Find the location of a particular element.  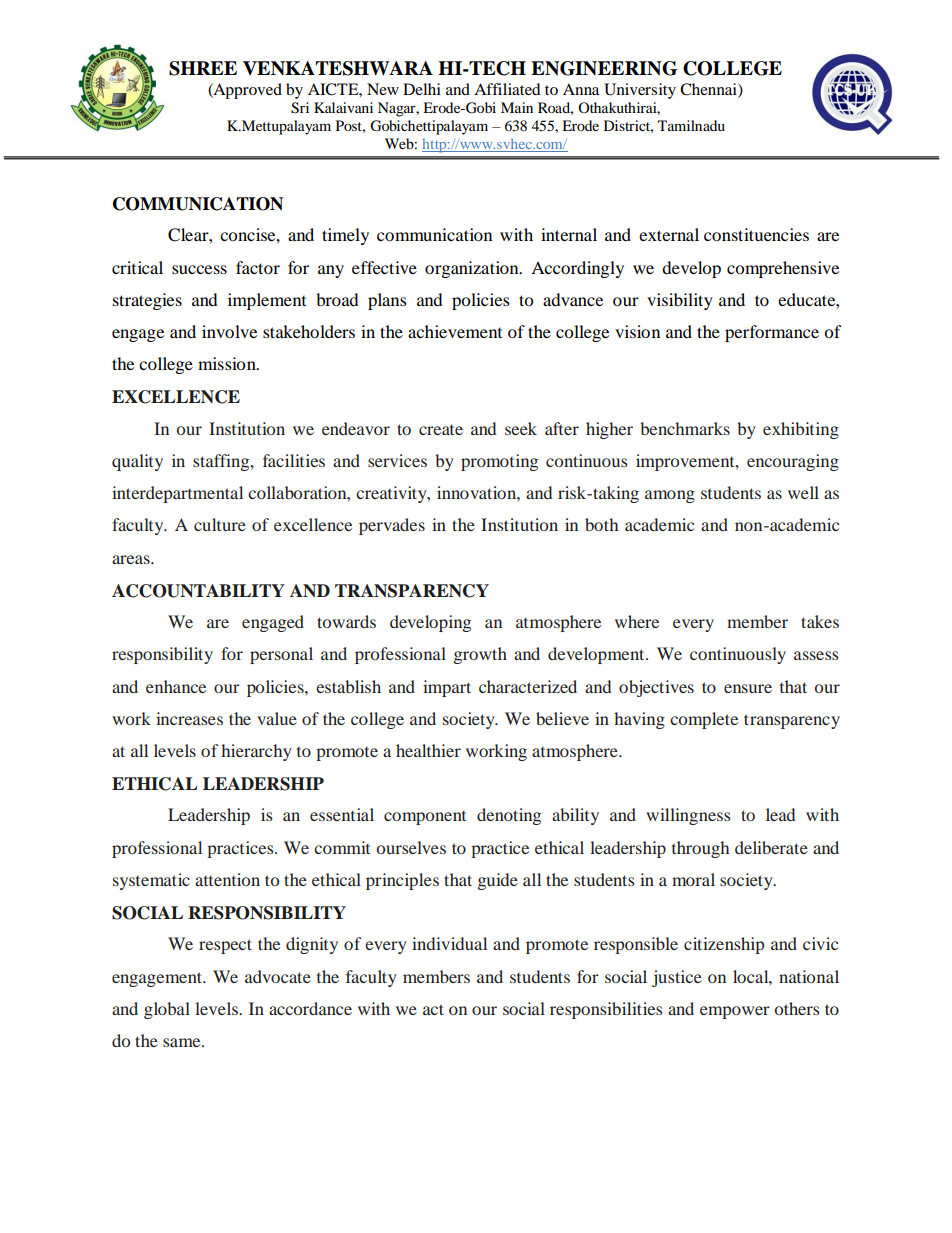

global is located at coordinates (167, 1010).
